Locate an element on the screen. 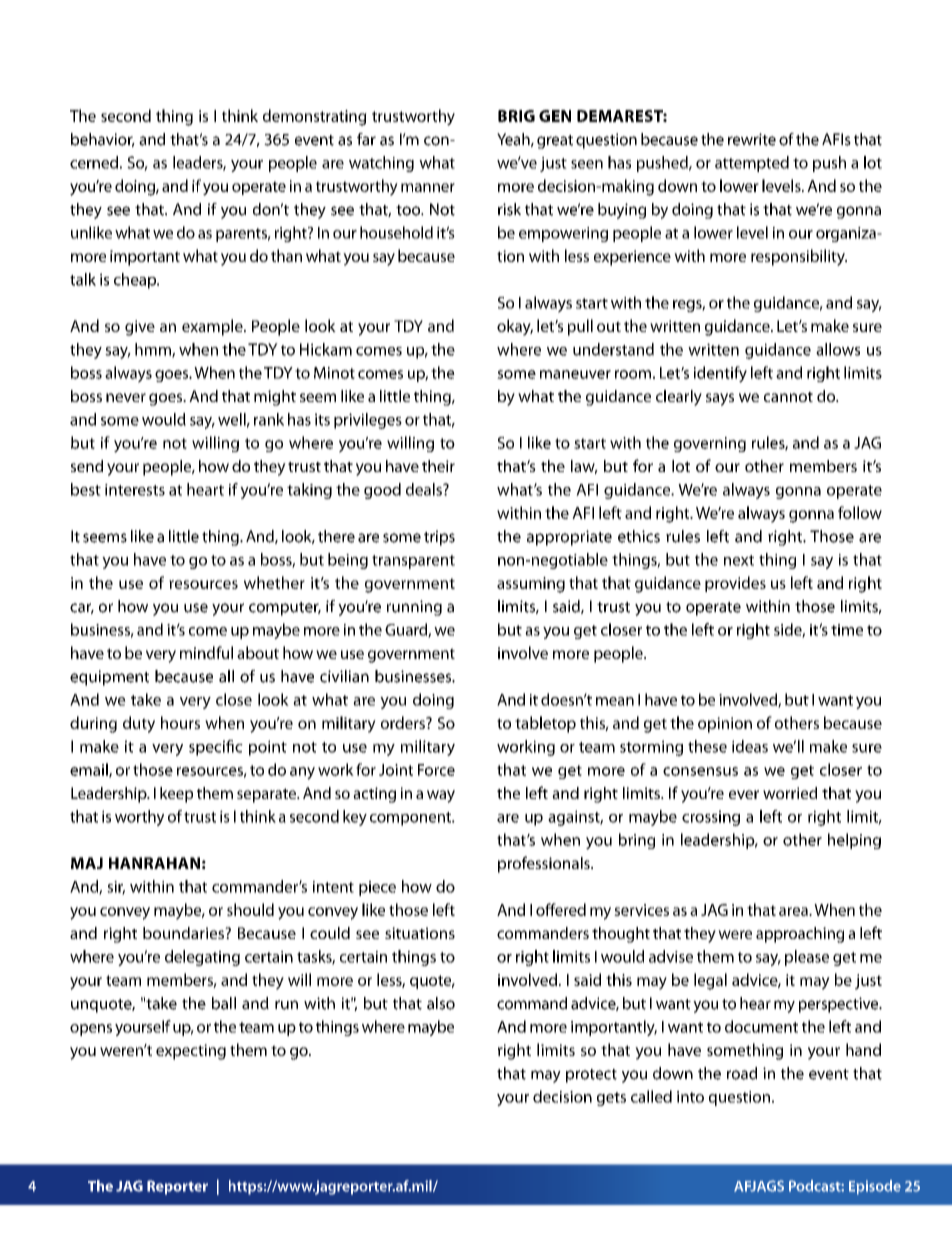 This screenshot has height=1233, width=952. expecting is located at coordinates (191, 1052).
